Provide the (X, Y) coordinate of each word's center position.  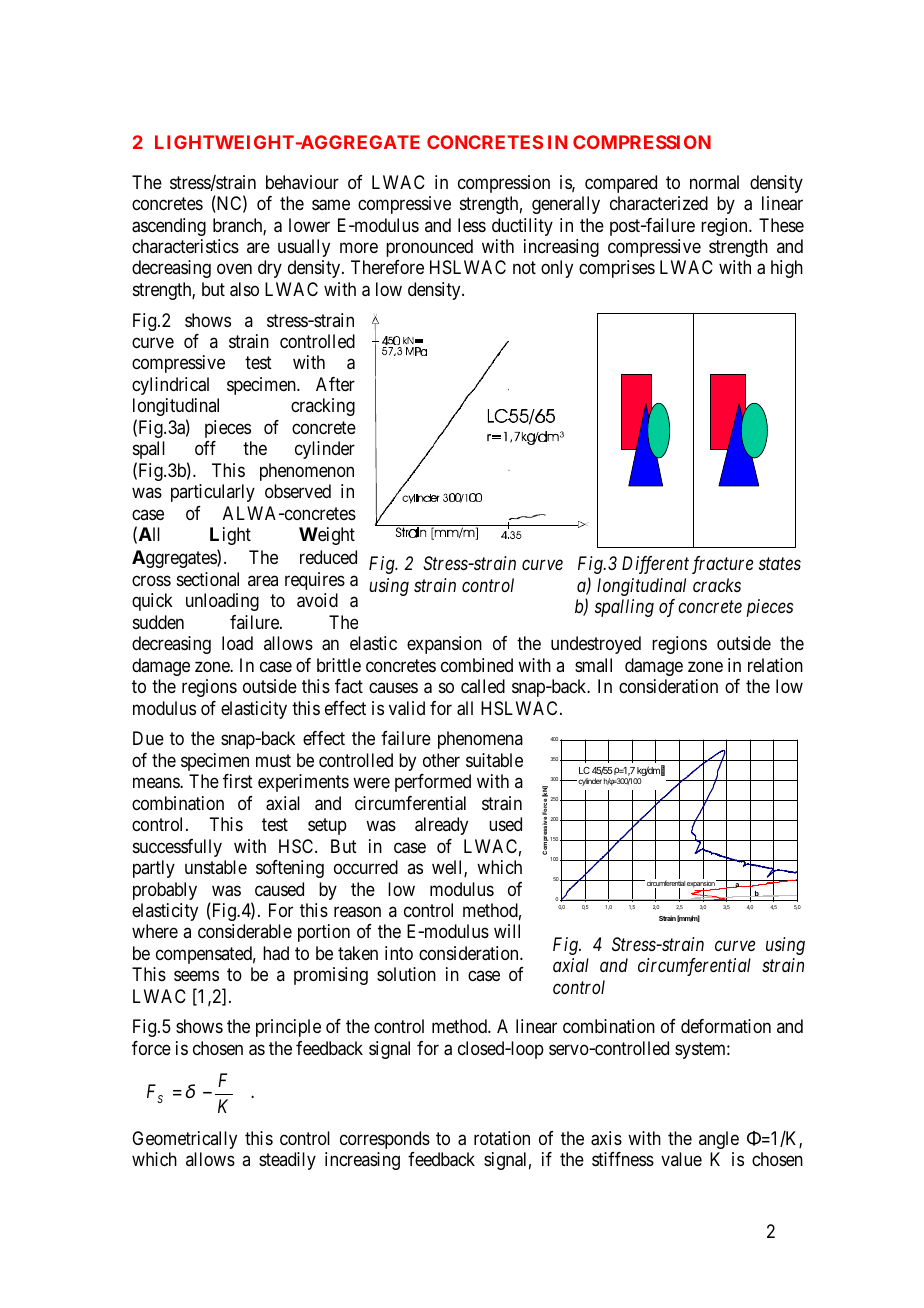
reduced (328, 557)
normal (714, 182)
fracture (722, 565)
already (441, 826)
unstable (216, 867)
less (472, 225)
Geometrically (184, 1140)
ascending (169, 227)
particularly (213, 493)
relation (775, 665)
